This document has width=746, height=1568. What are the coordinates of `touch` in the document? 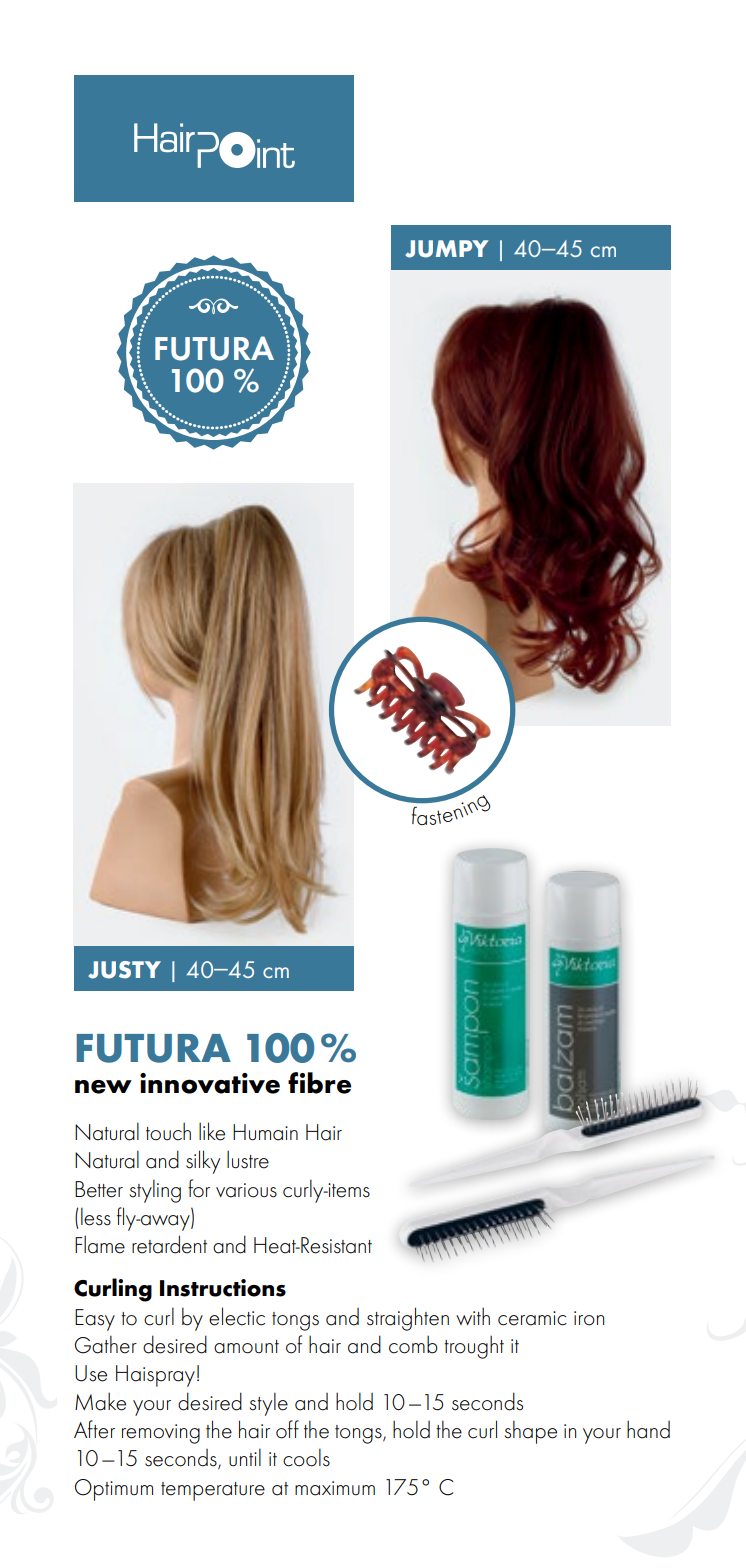 It's located at (168, 1131).
